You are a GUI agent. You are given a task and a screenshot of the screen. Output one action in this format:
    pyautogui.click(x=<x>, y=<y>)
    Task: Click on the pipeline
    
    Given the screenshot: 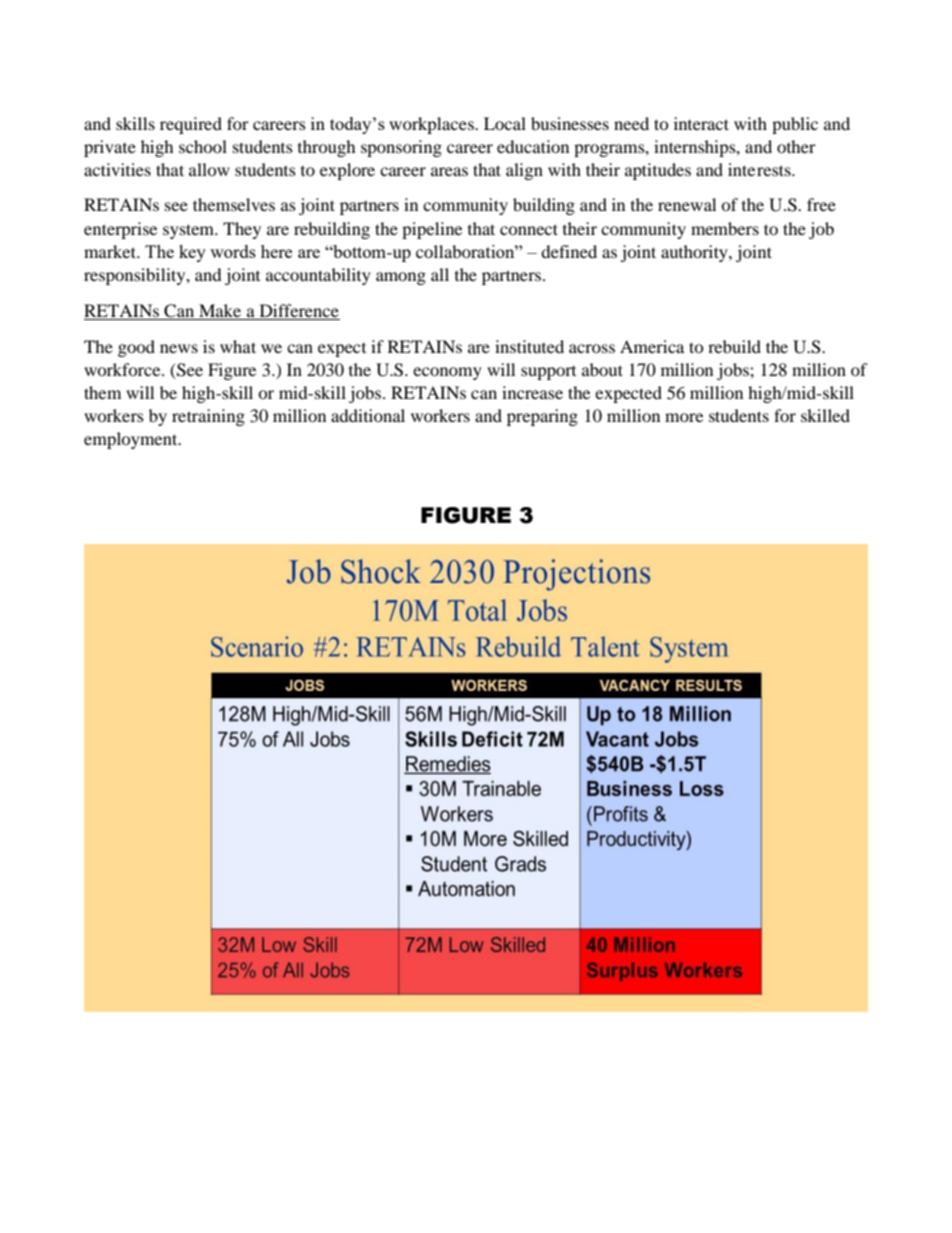 What is the action you would take?
    pyautogui.click(x=432, y=230)
